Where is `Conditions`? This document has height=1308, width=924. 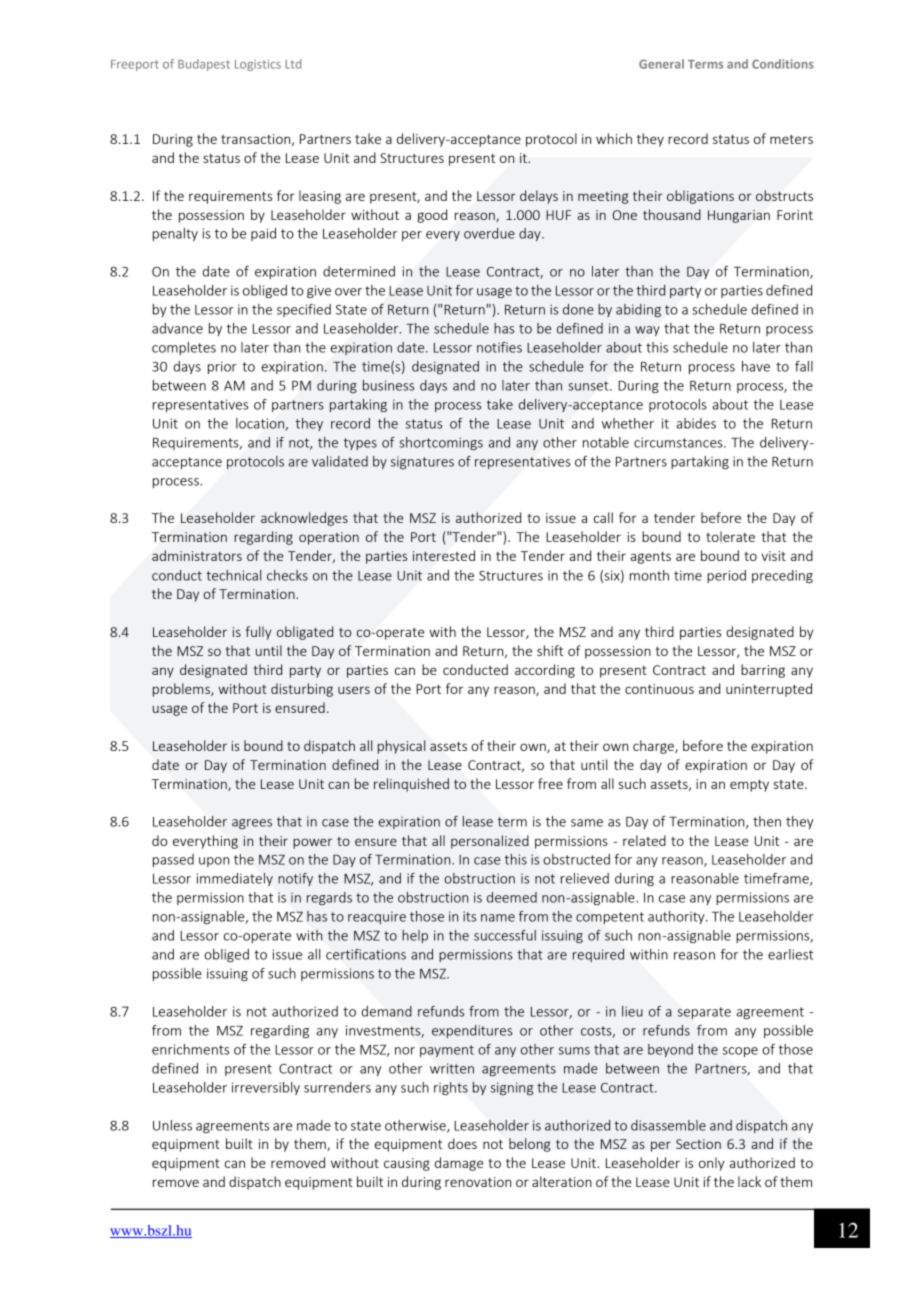
Conditions is located at coordinates (783, 64).
